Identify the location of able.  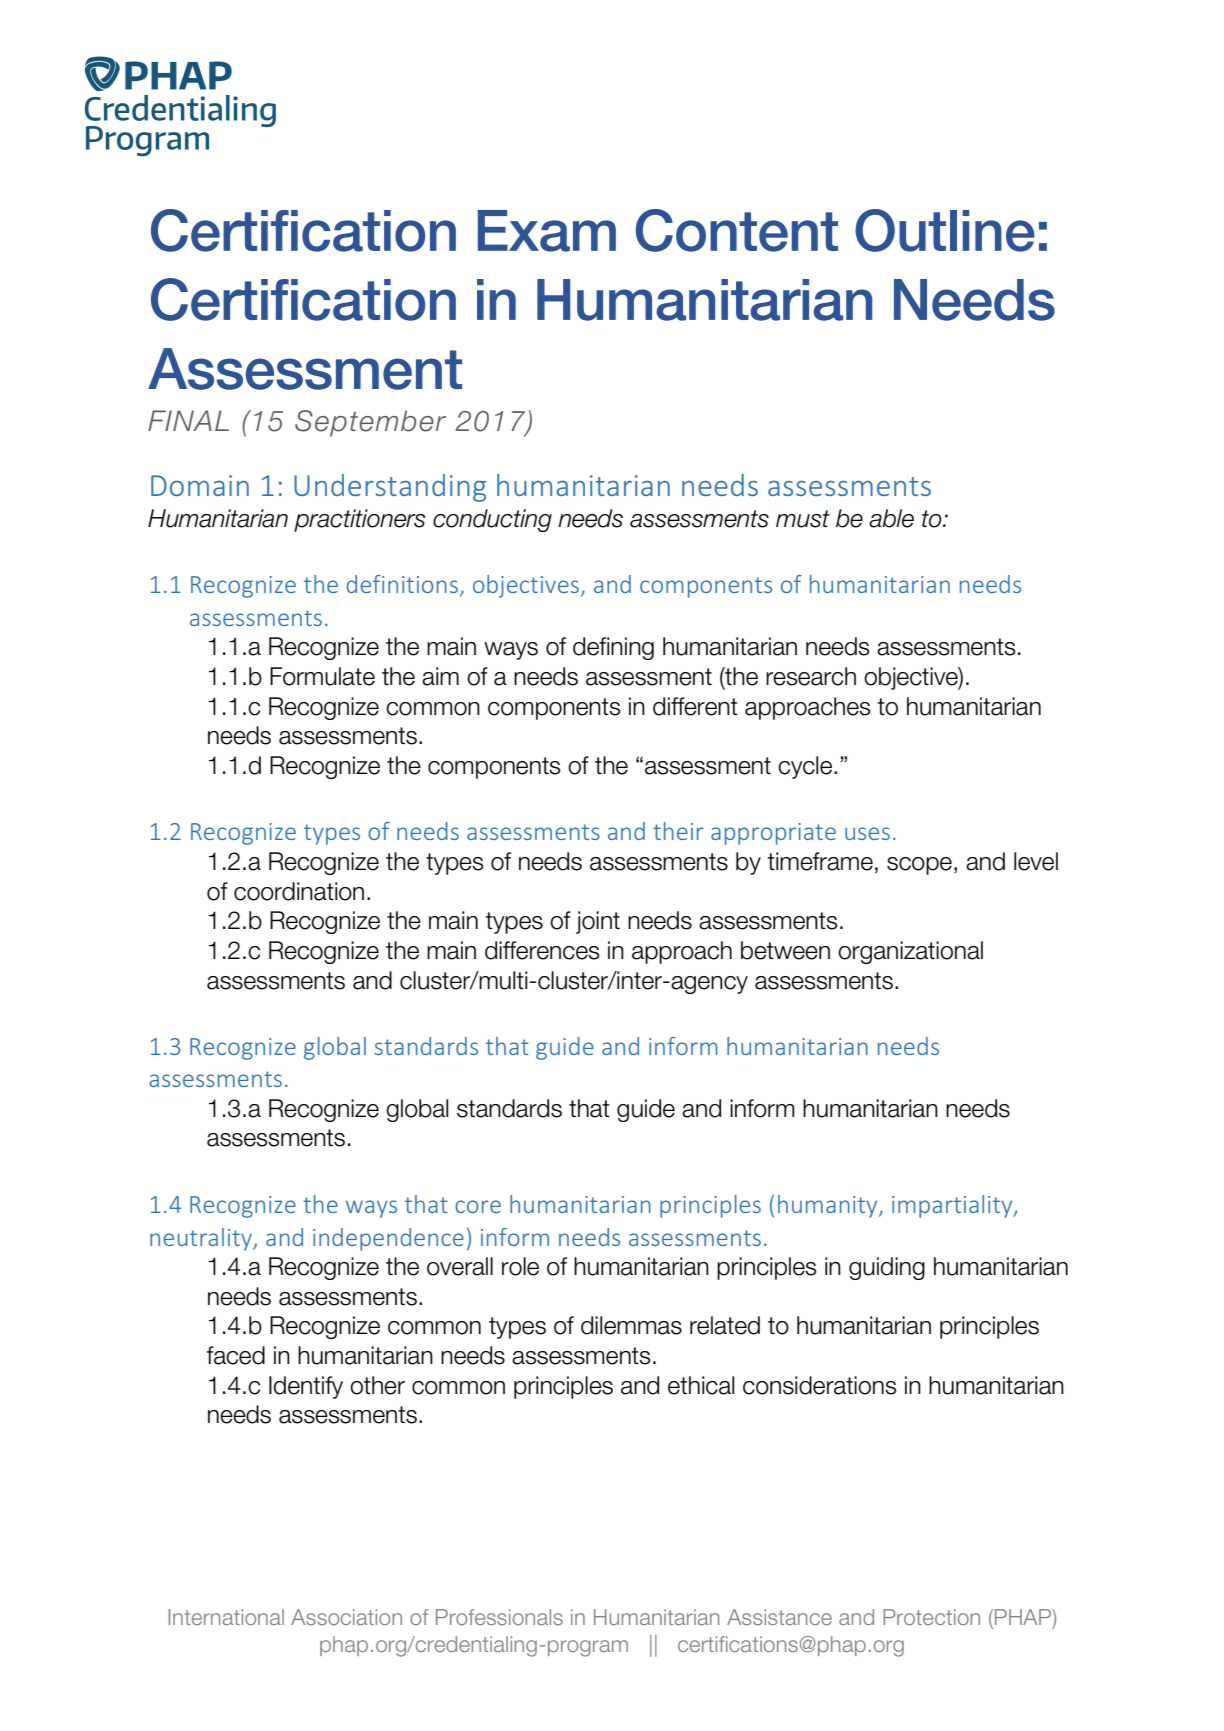
(891, 518).
